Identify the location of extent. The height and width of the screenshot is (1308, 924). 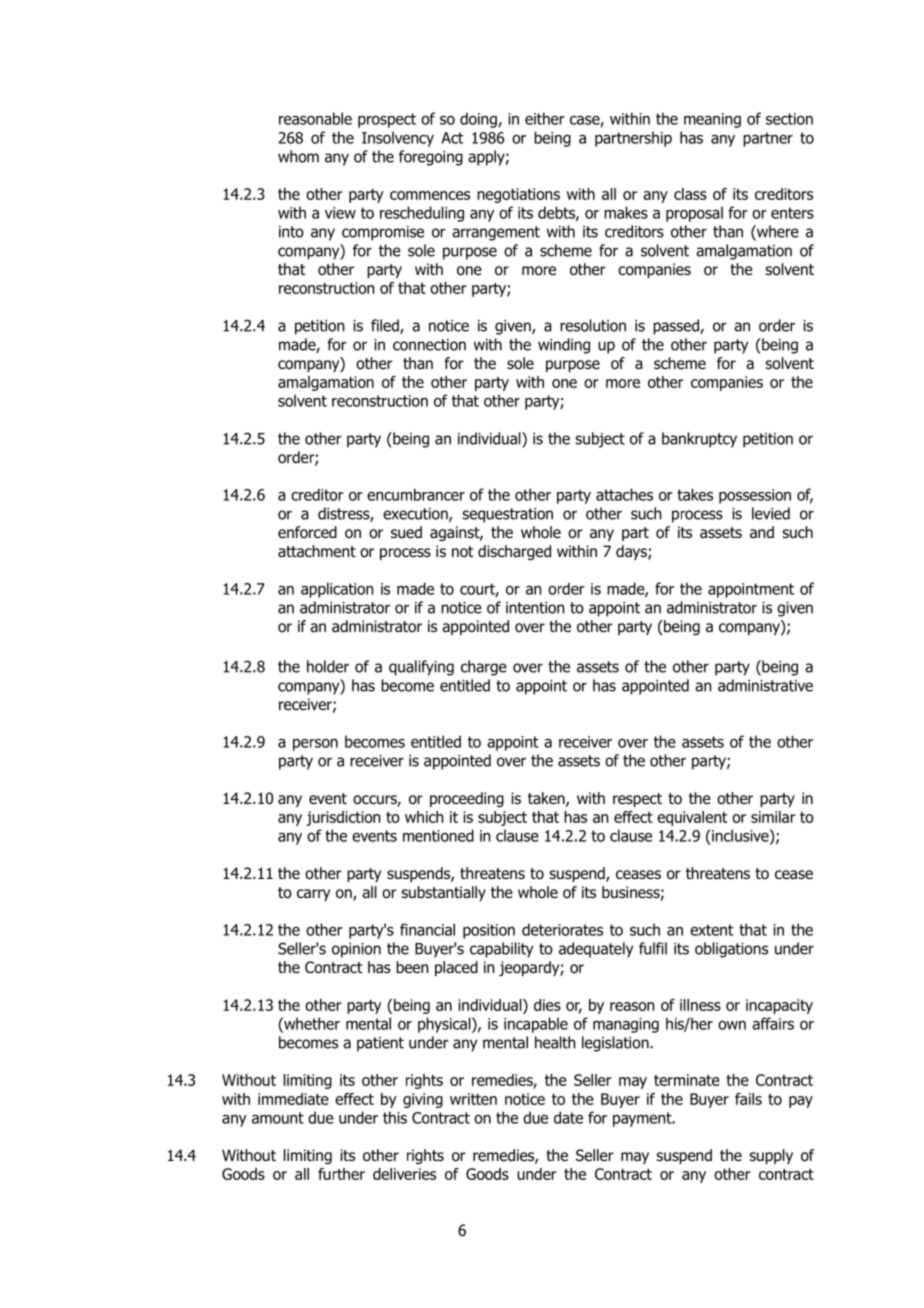
(711, 930).
